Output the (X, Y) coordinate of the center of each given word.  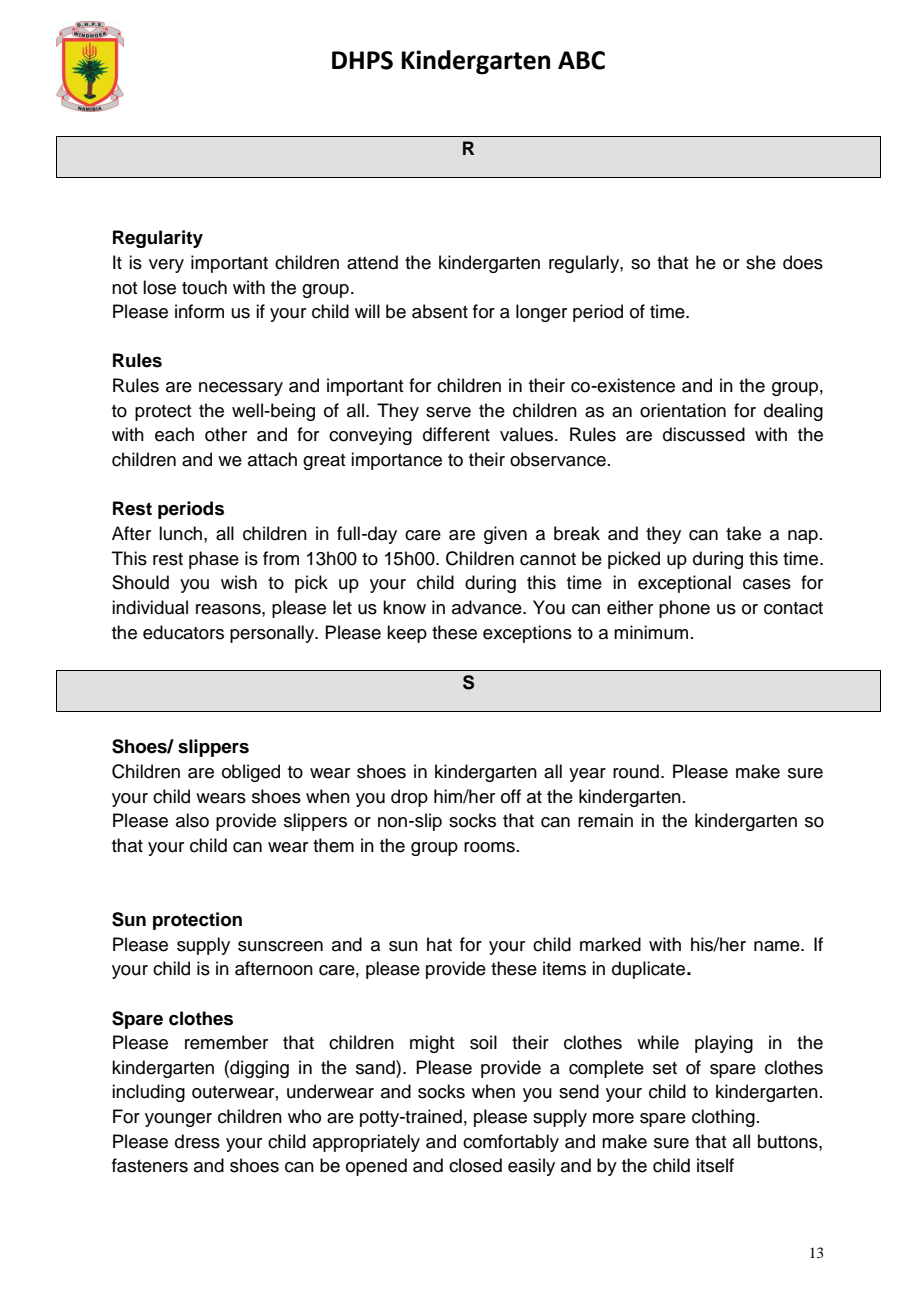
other (226, 434)
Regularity (158, 239)
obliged (251, 773)
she (761, 262)
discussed (704, 434)
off (511, 796)
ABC (581, 60)
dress (197, 1141)
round (636, 771)
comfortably (511, 1143)
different (456, 434)
